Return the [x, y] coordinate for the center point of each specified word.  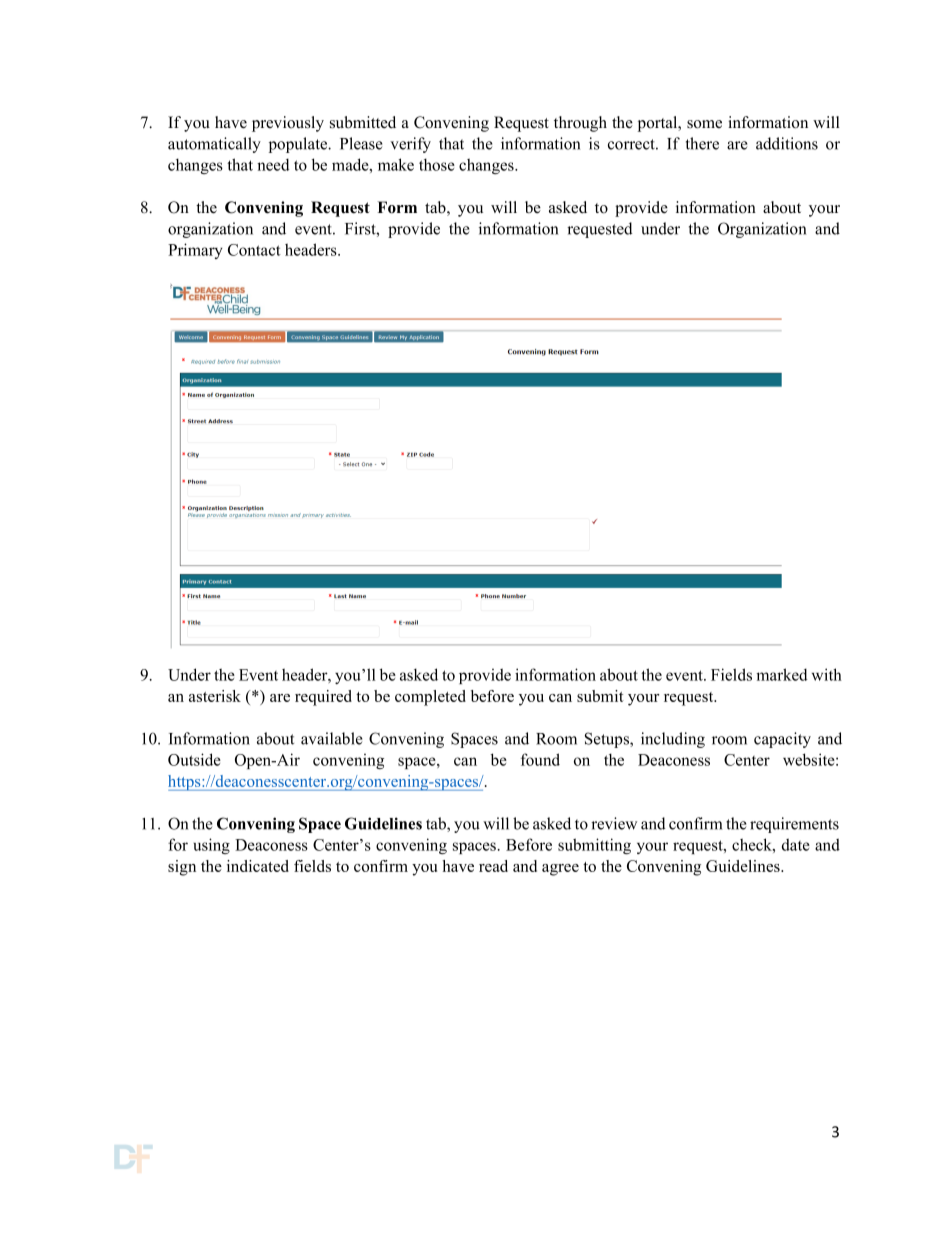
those [437, 164]
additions [787, 143]
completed [430, 698]
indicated [258, 866]
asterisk [215, 696]
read [493, 866]
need [273, 164]
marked [781, 674]
